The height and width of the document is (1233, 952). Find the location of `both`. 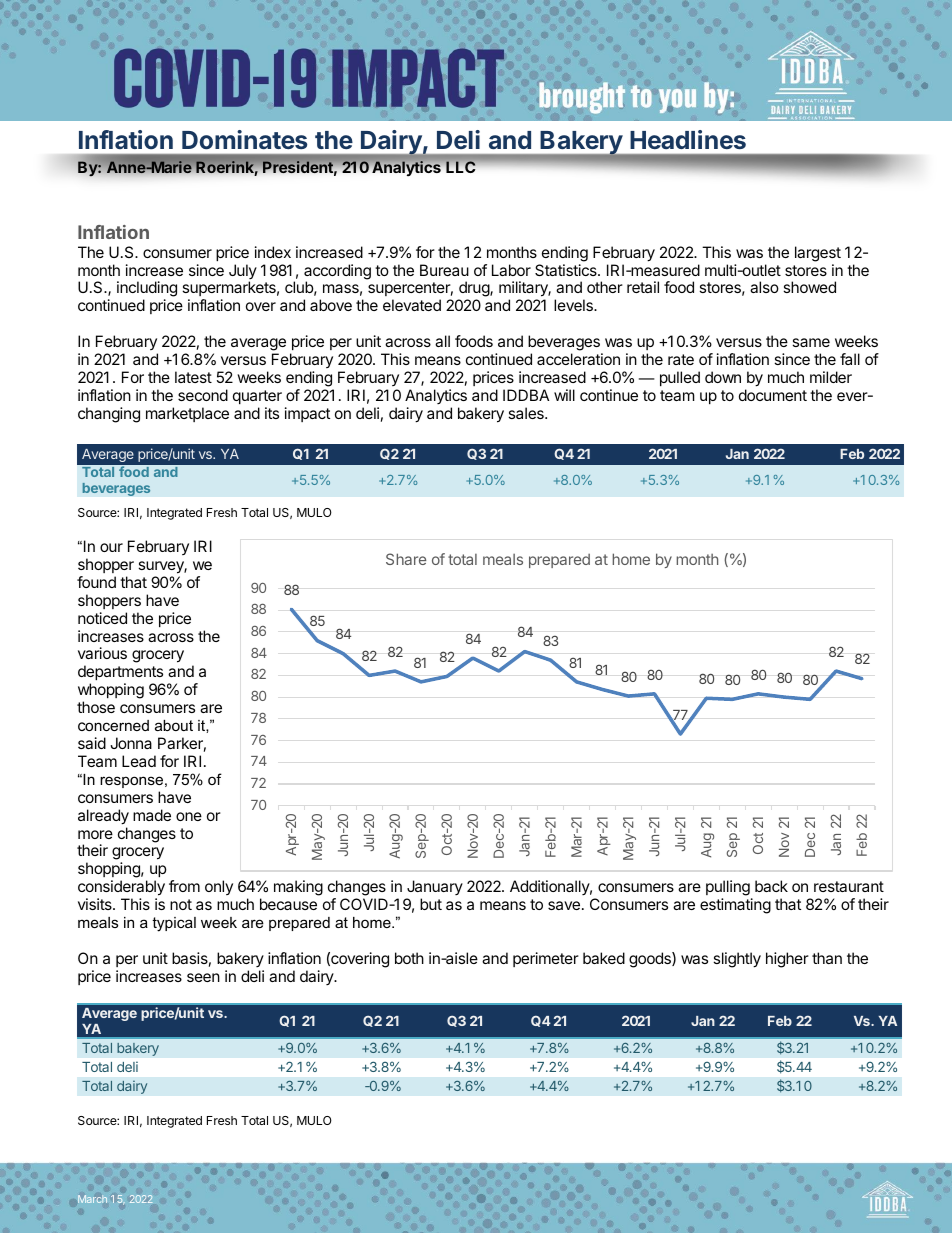

both is located at coordinates (409, 958).
